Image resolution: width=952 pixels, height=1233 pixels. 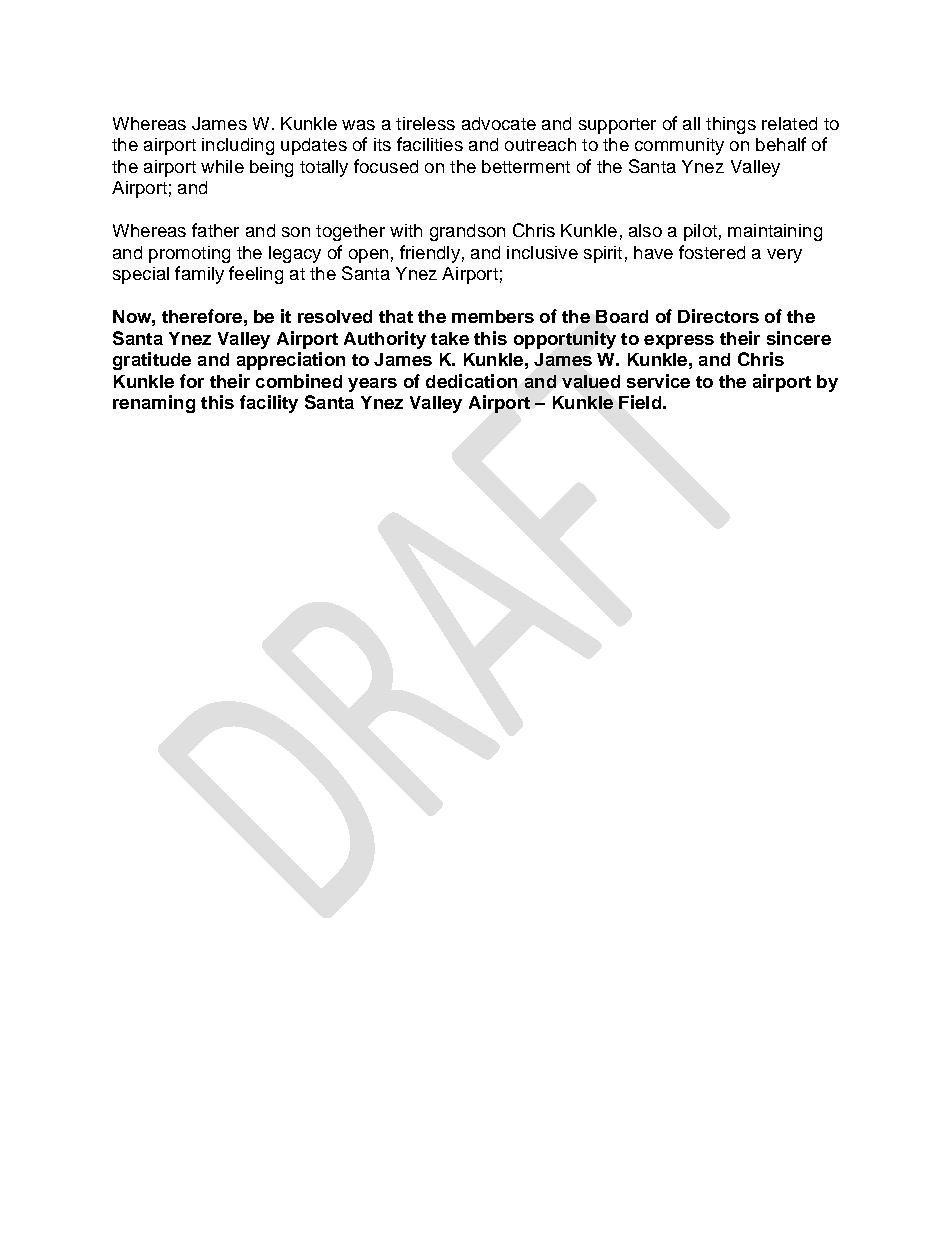 What do you see at coordinates (238, 146) in the image?
I see `including` at bounding box center [238, 146].
